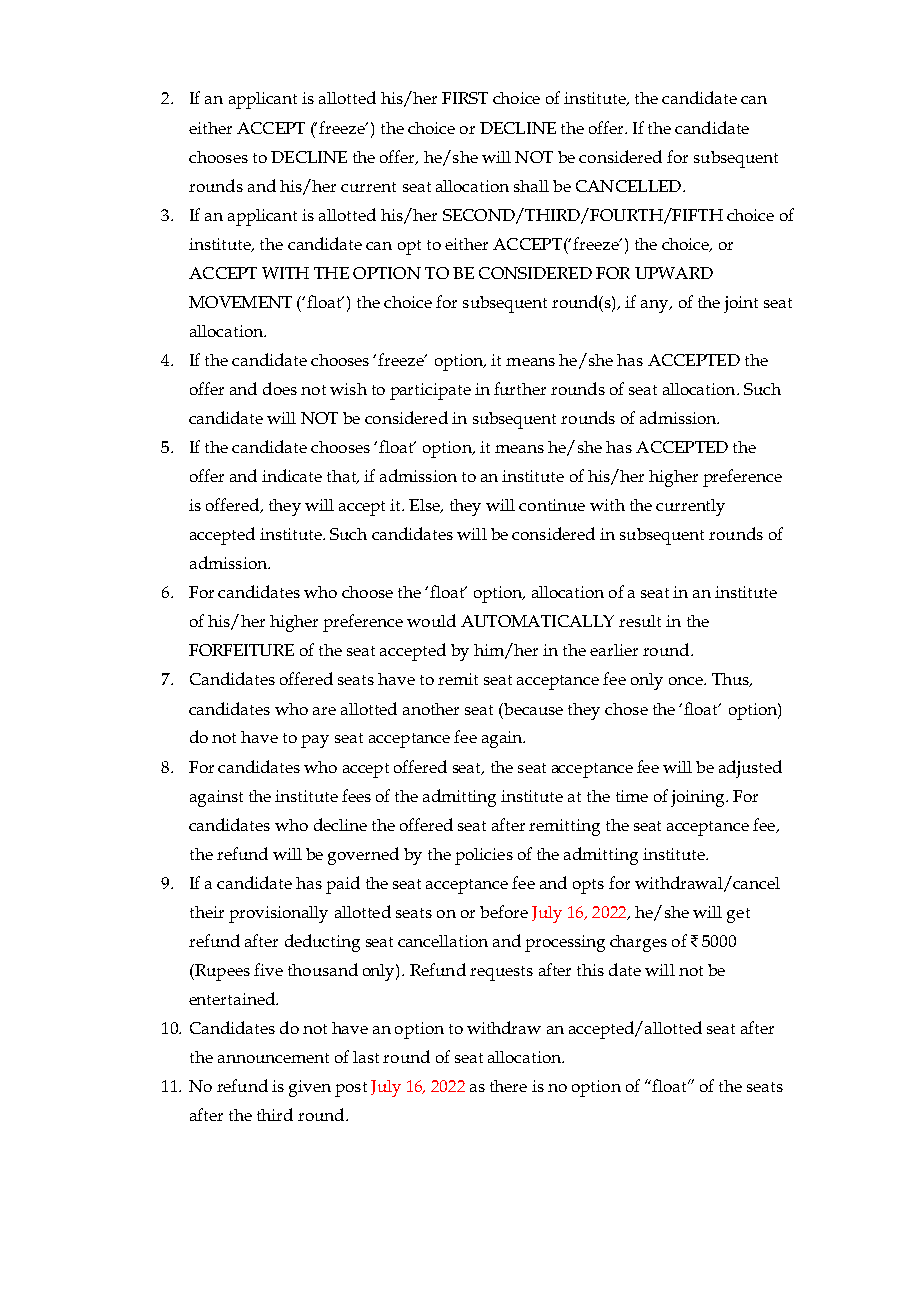 The width and height of the screenshot is (924, 1309). What do you see at coordinates (431, 620) in the screenshot?
I see `would` at bounding box center [431, 620].
